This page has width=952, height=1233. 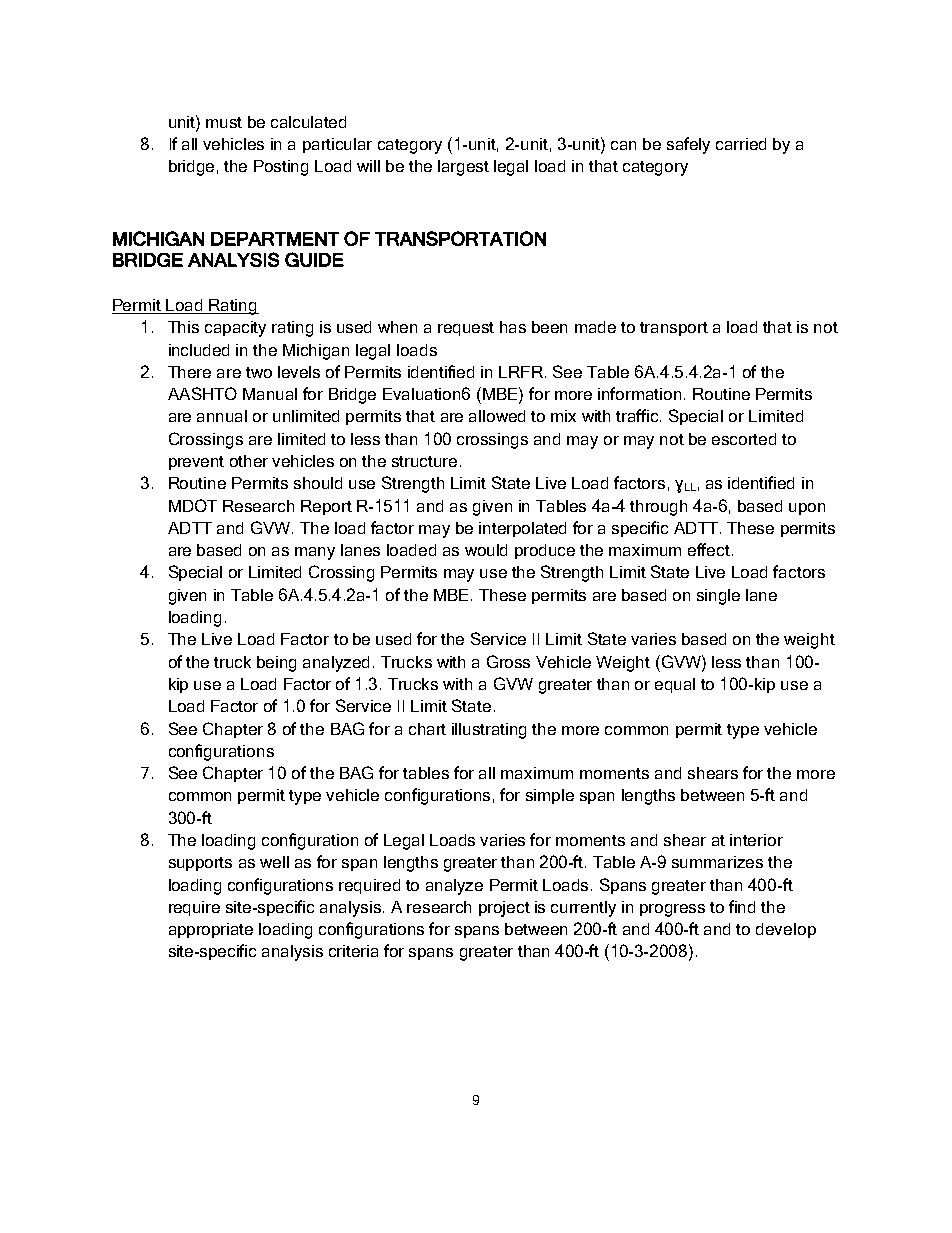 I want to click on appropriate, so click(x=211, y=930).
